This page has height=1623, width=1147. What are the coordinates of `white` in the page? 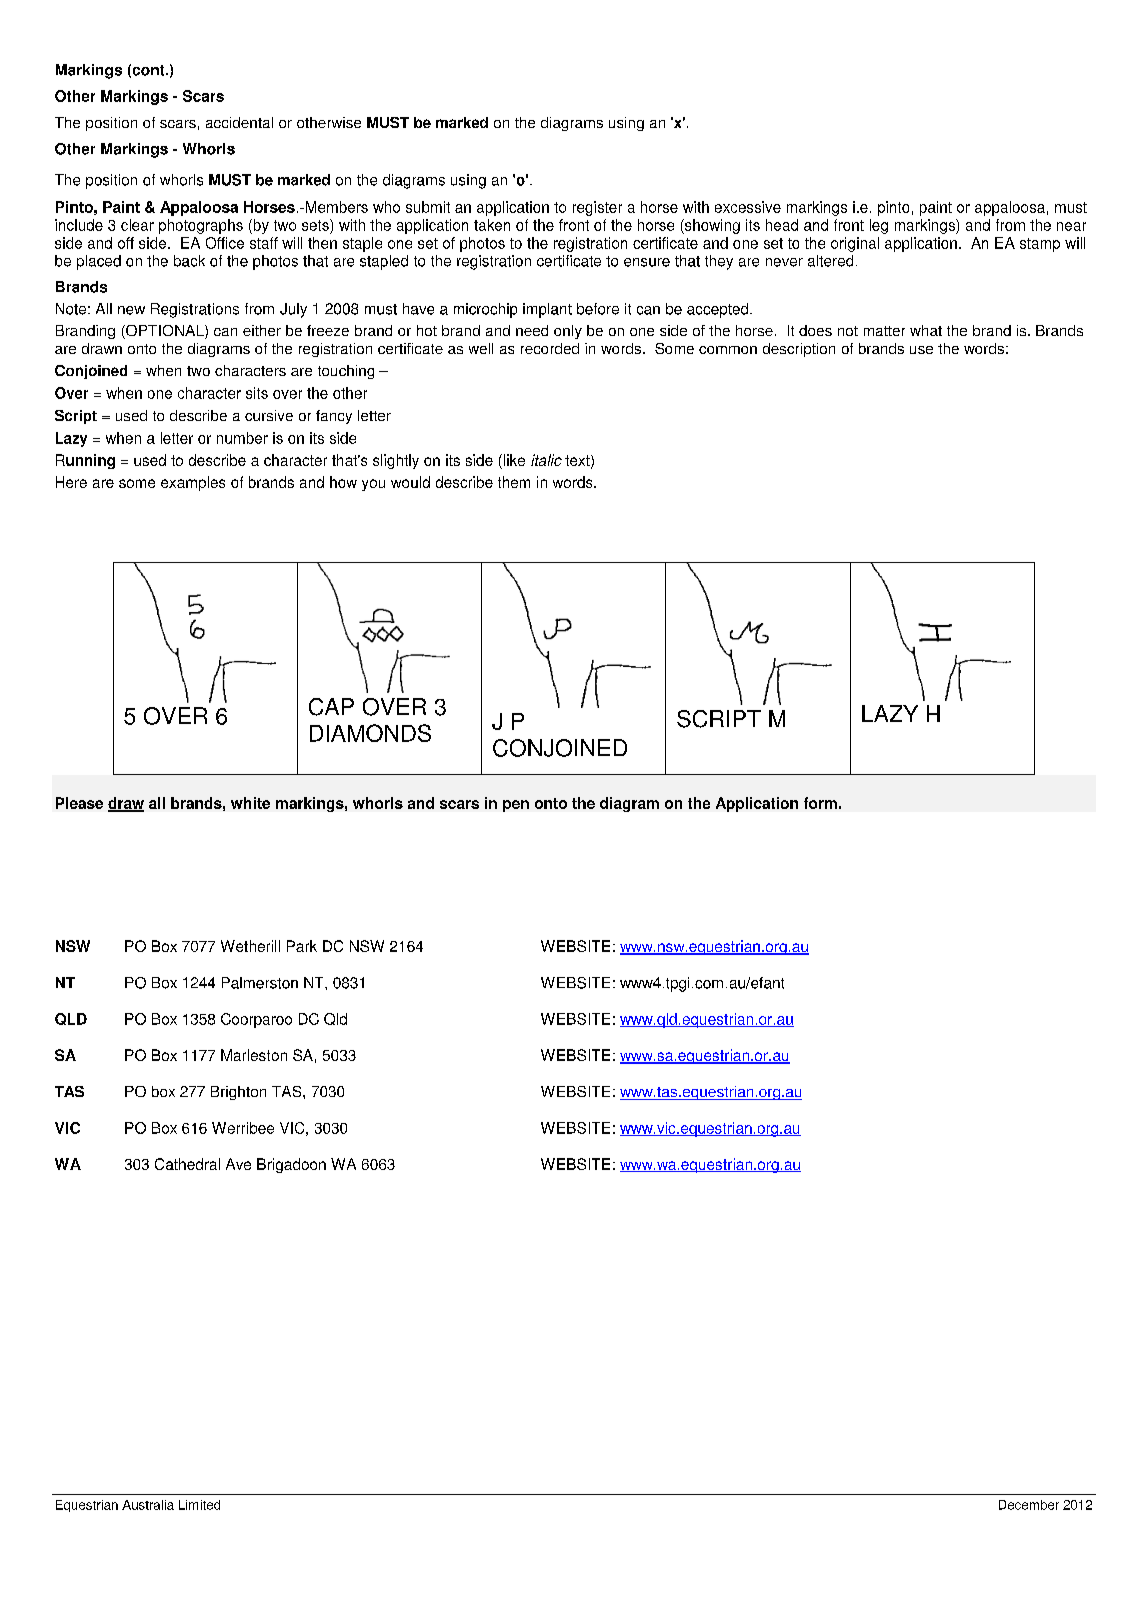 It's located at (250, 803).
